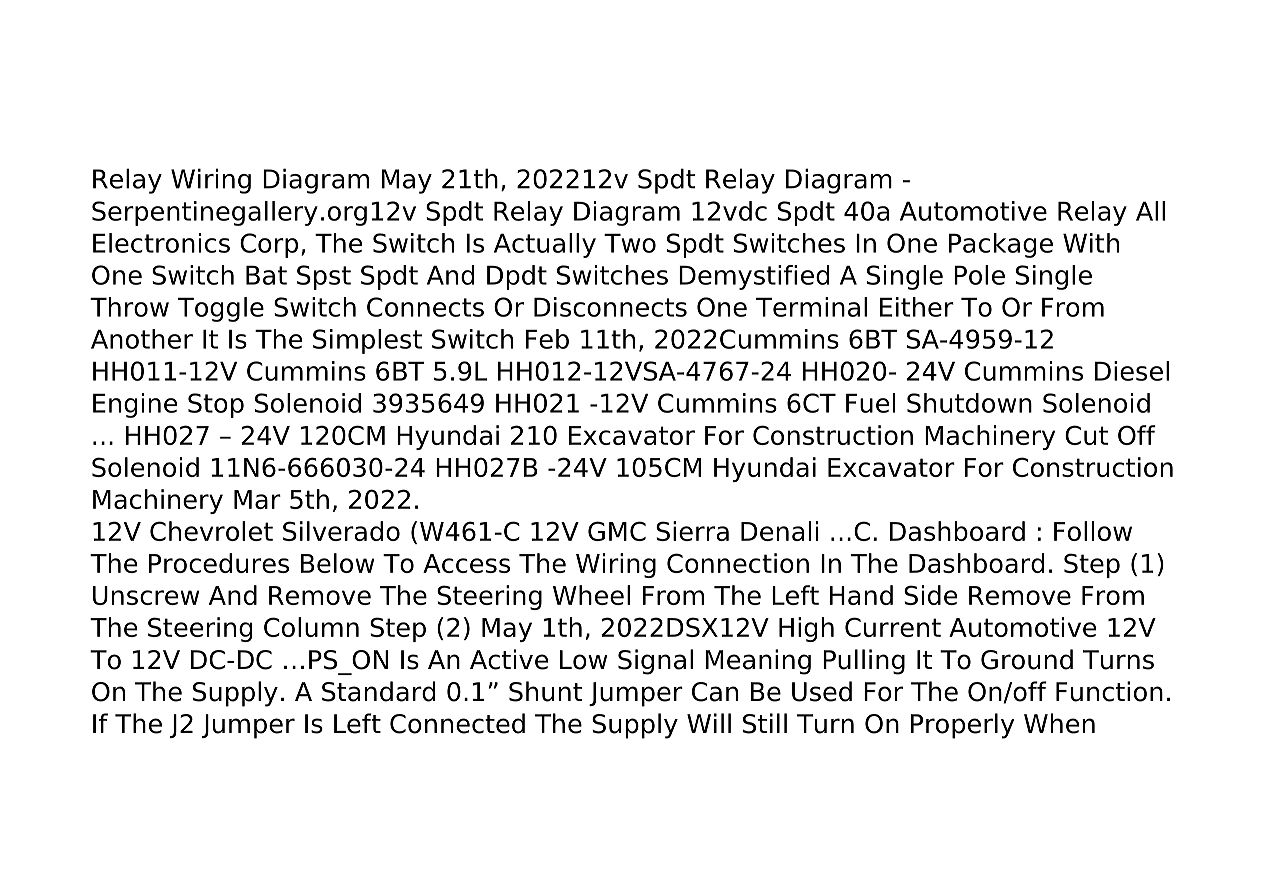 Image resolution: width=1271 pixels, height=896 pixels. What do you see at coordinates (1001, 245) in the screenshot?
I see `Package` at bounding box center [1001, 245].
